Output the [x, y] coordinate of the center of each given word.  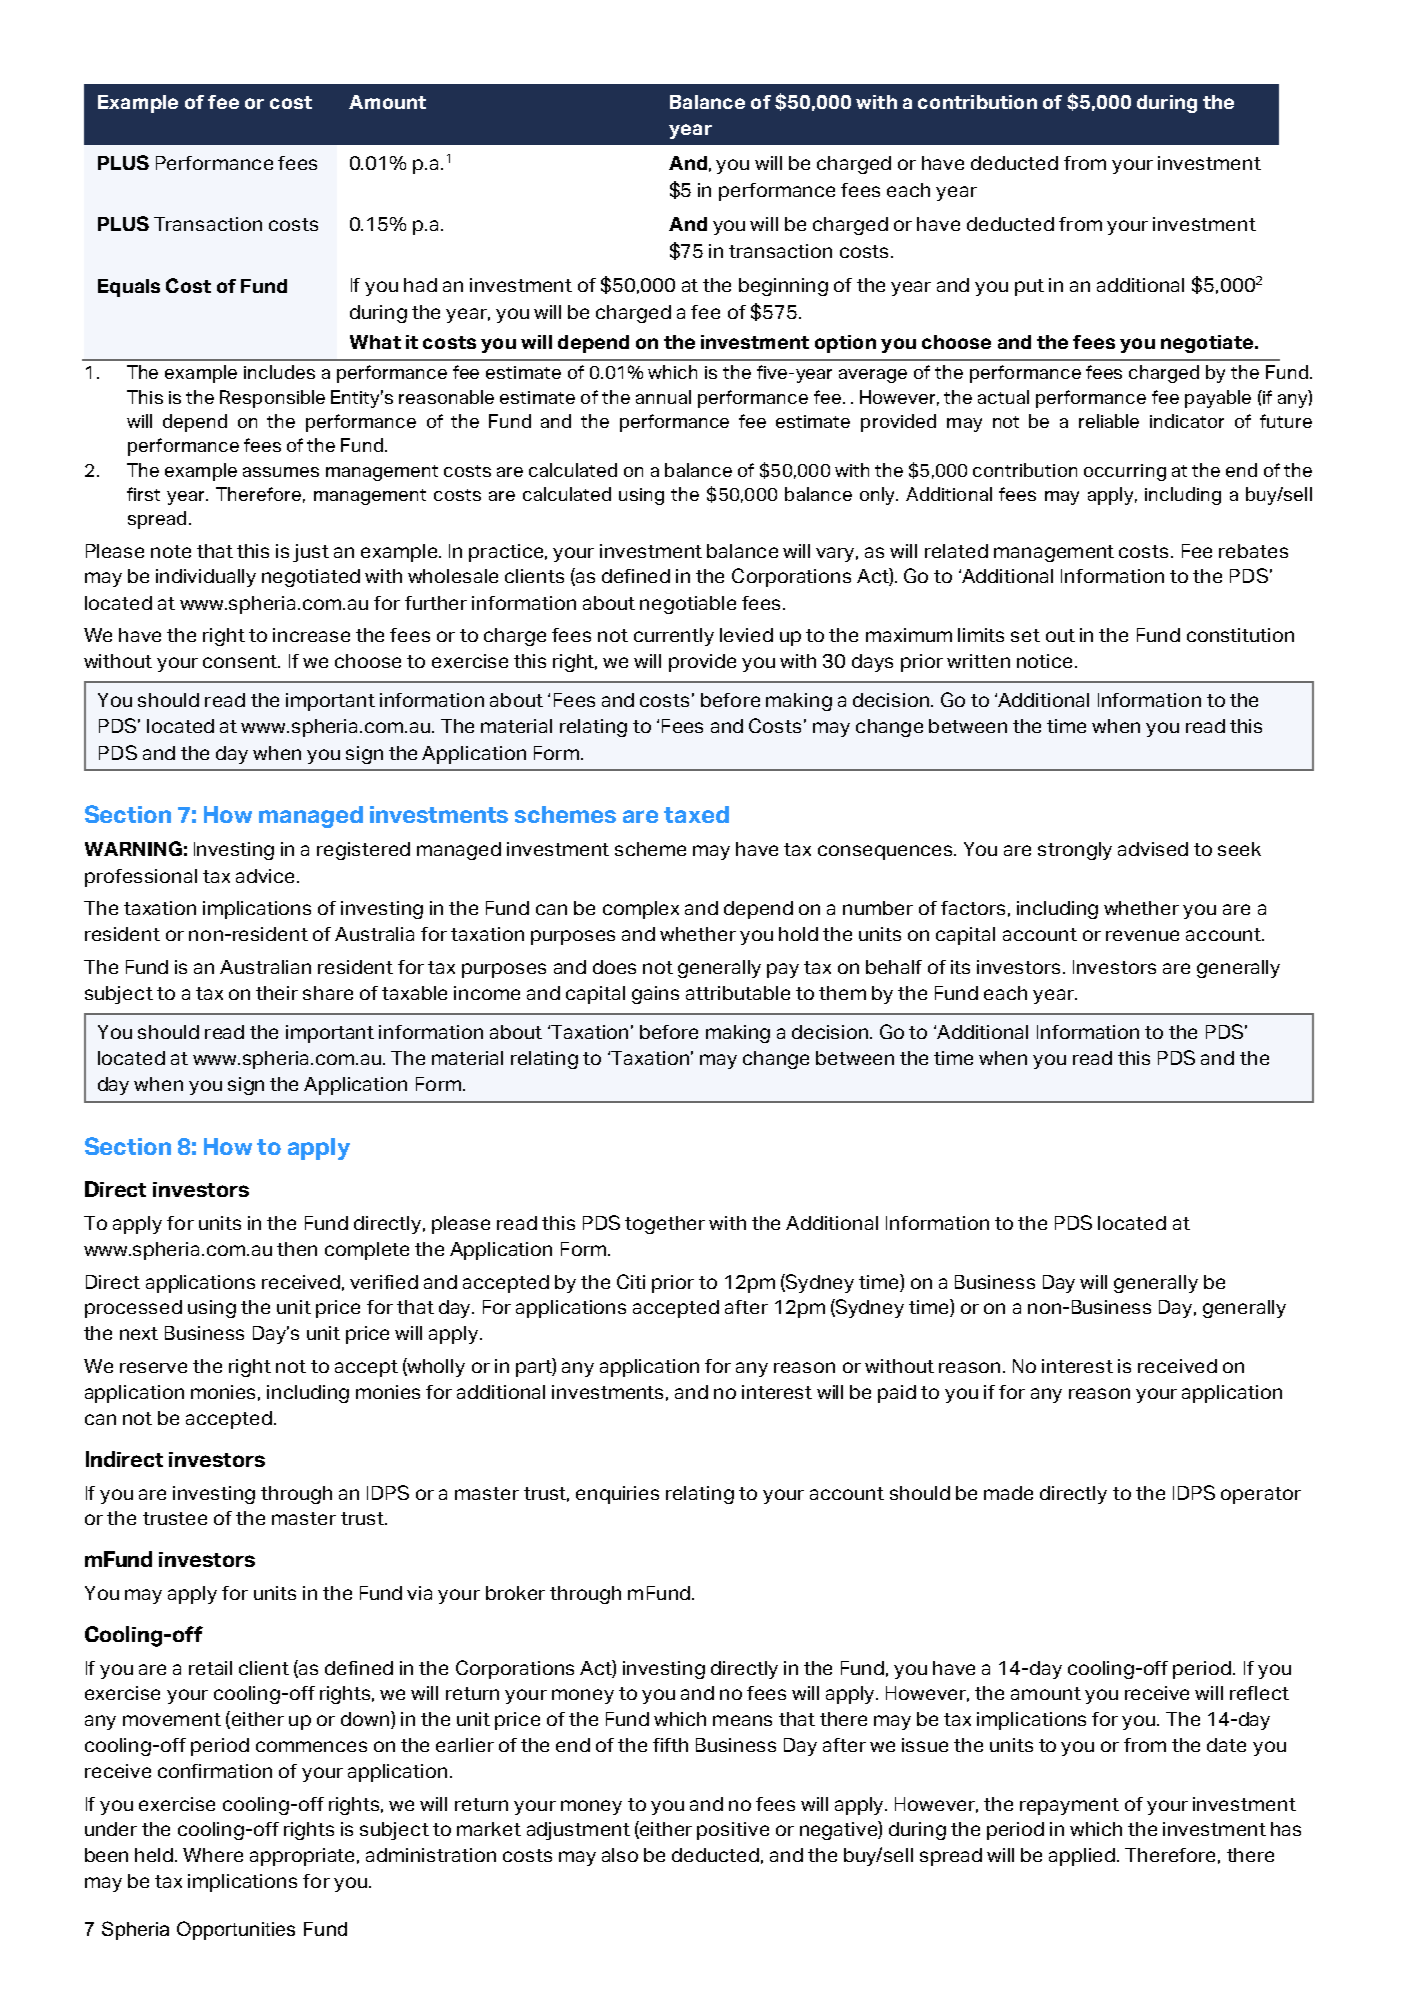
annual [663, 397]
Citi [631, 1281]
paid [897, 1394]
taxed [696, 814]
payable [1218, 399]
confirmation [215, 1771]
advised [1153, 849]
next [139, 1333]
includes [279, 372]
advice [267, 876]
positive [733, 1831]
